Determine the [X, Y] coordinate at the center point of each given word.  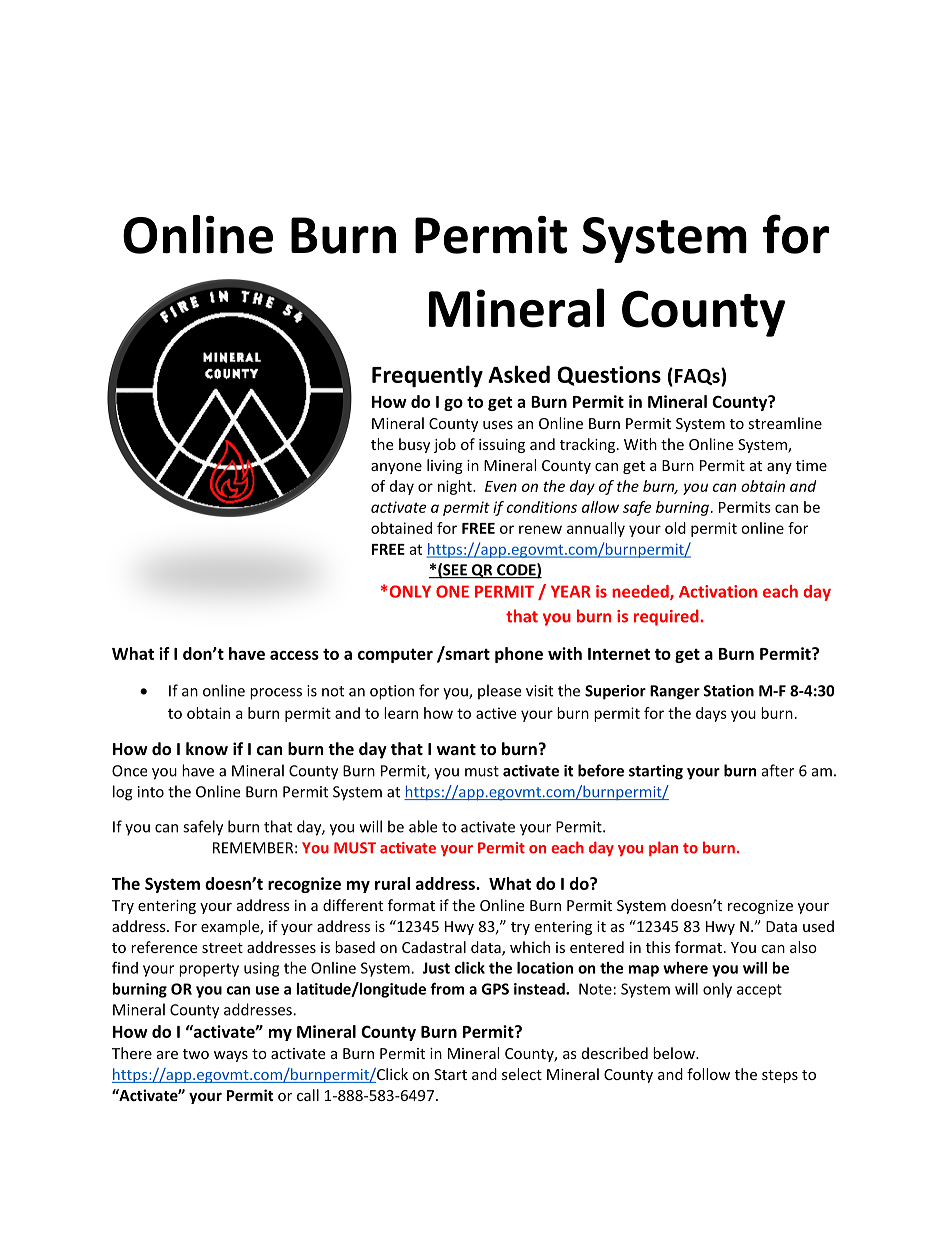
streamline [785, 423]
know [207, 748]
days [711, 714]
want [456, 749]
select [522, 1074]
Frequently [427, 376]
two [196, 1054]
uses [498, 425]
